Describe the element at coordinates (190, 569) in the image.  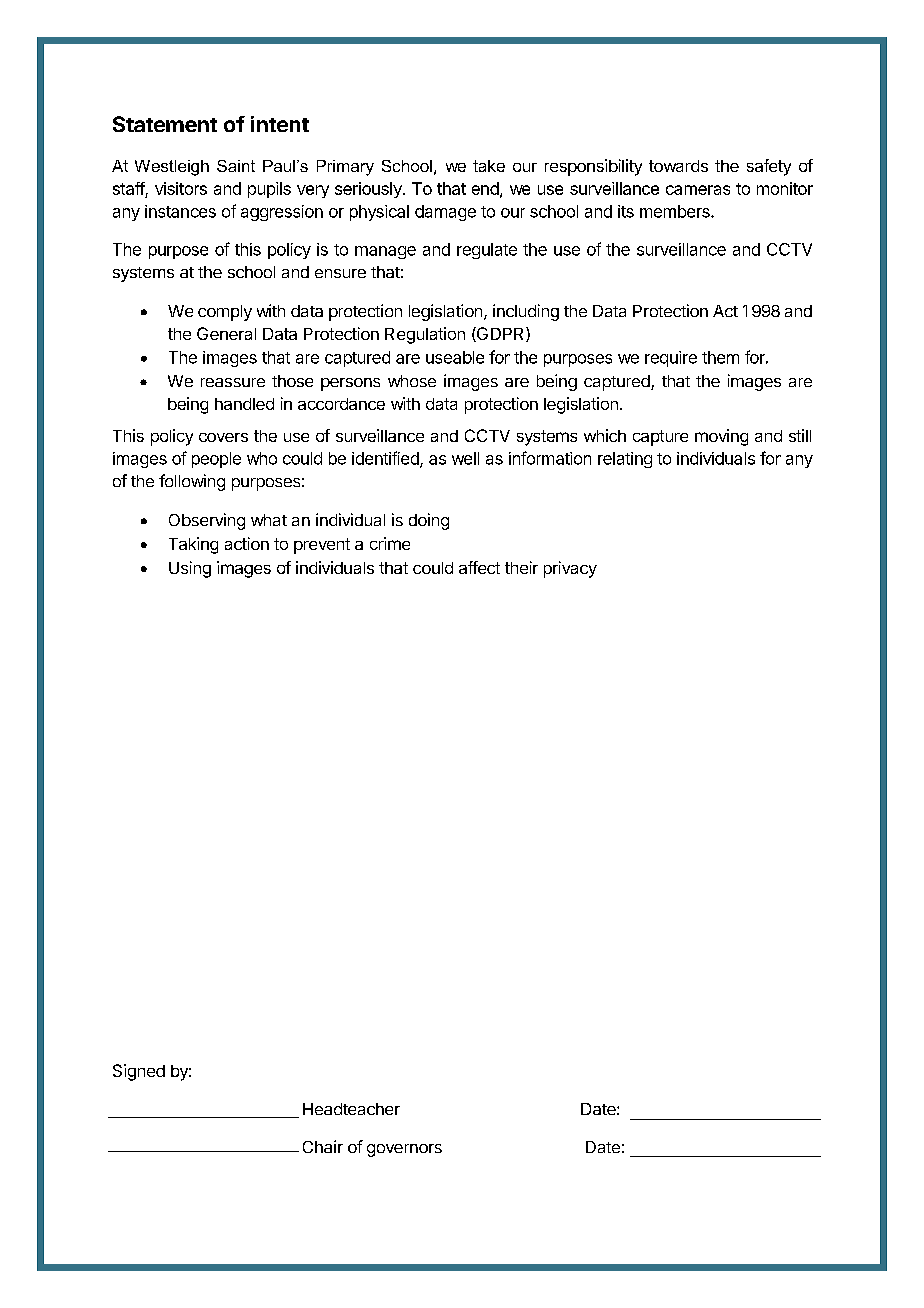
I see `Using` at that location.
